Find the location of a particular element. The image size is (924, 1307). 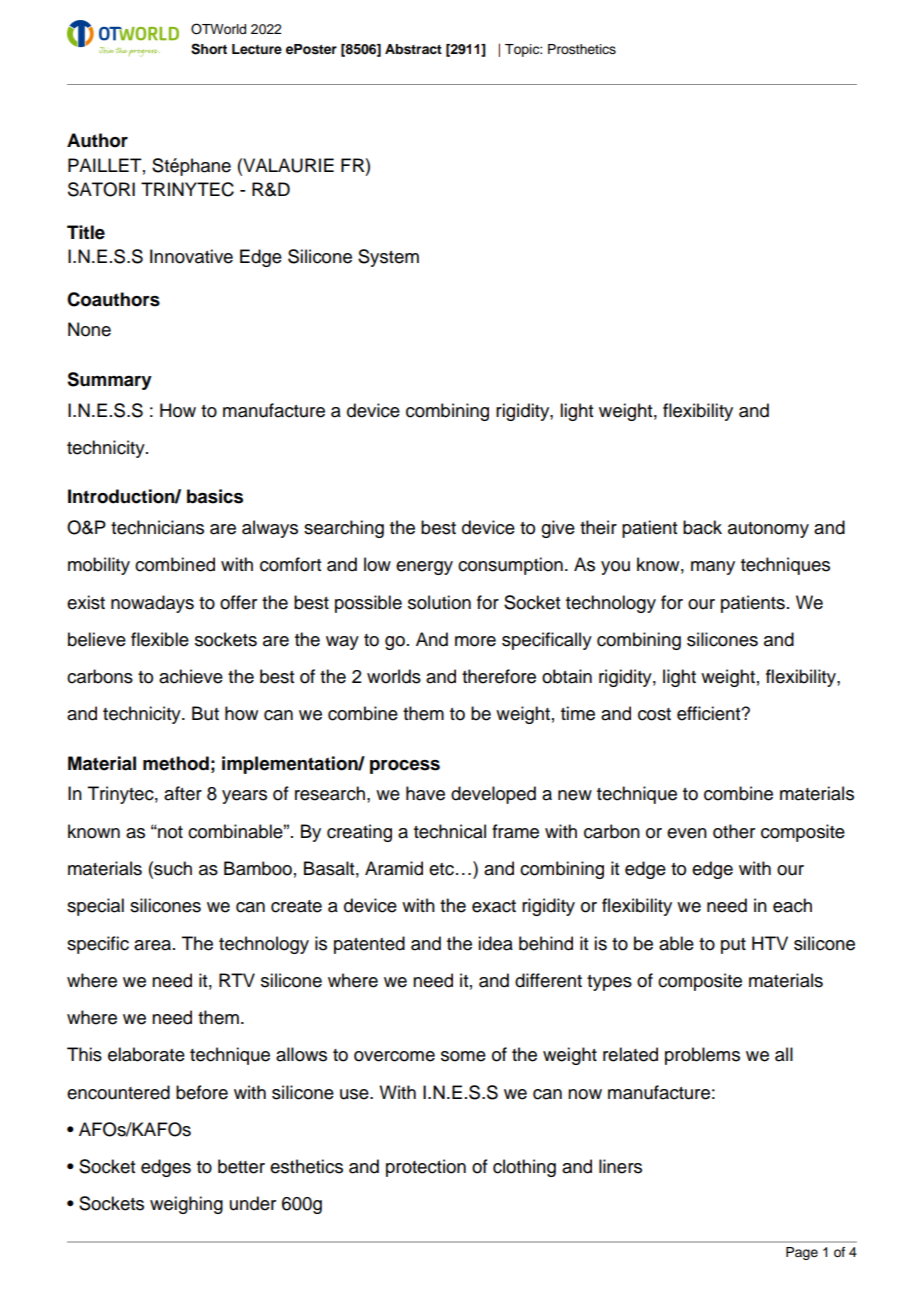

Short is located at coordinates (209, 49).
